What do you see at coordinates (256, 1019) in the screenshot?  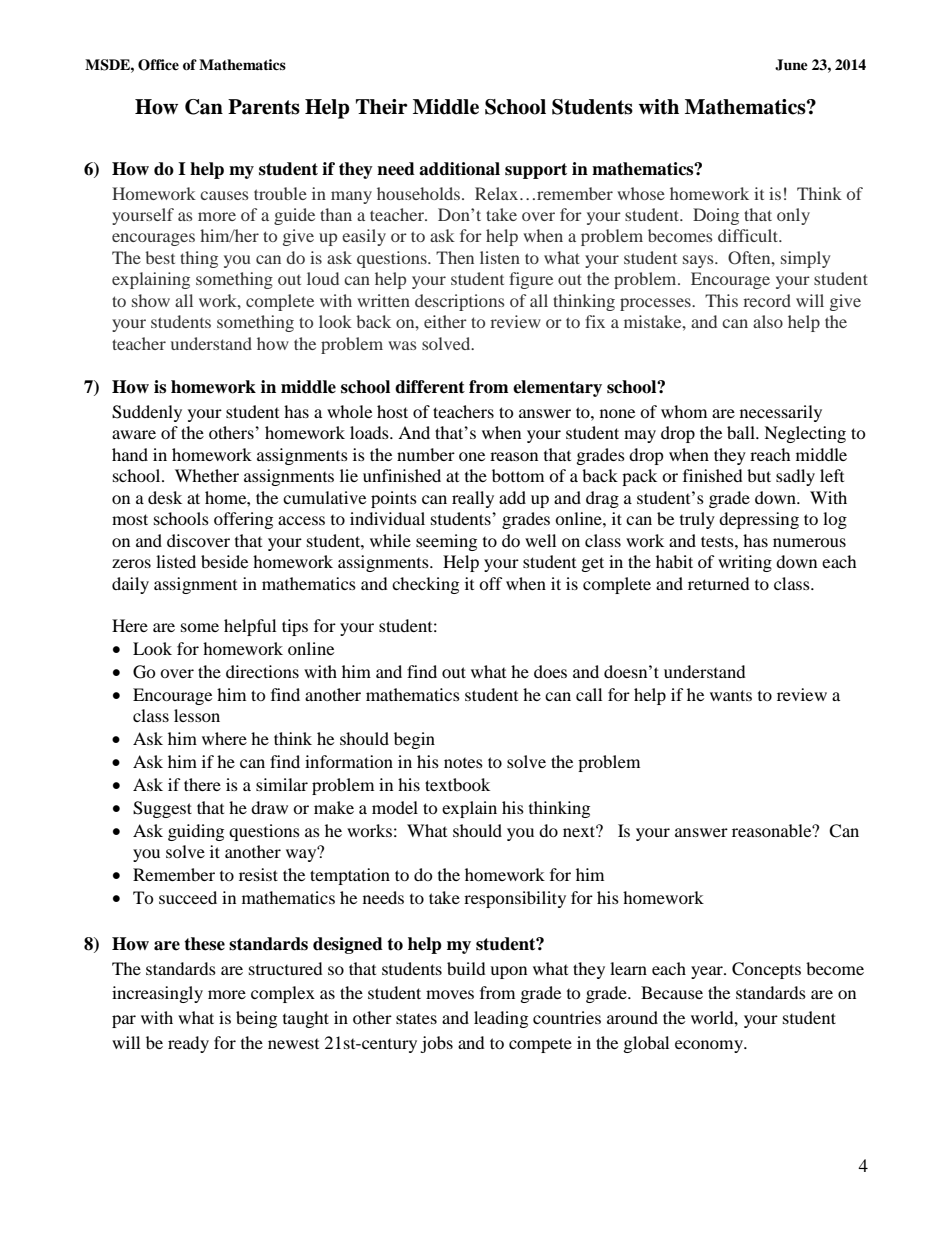 I see `being` at bounding box center [256, 1019].
